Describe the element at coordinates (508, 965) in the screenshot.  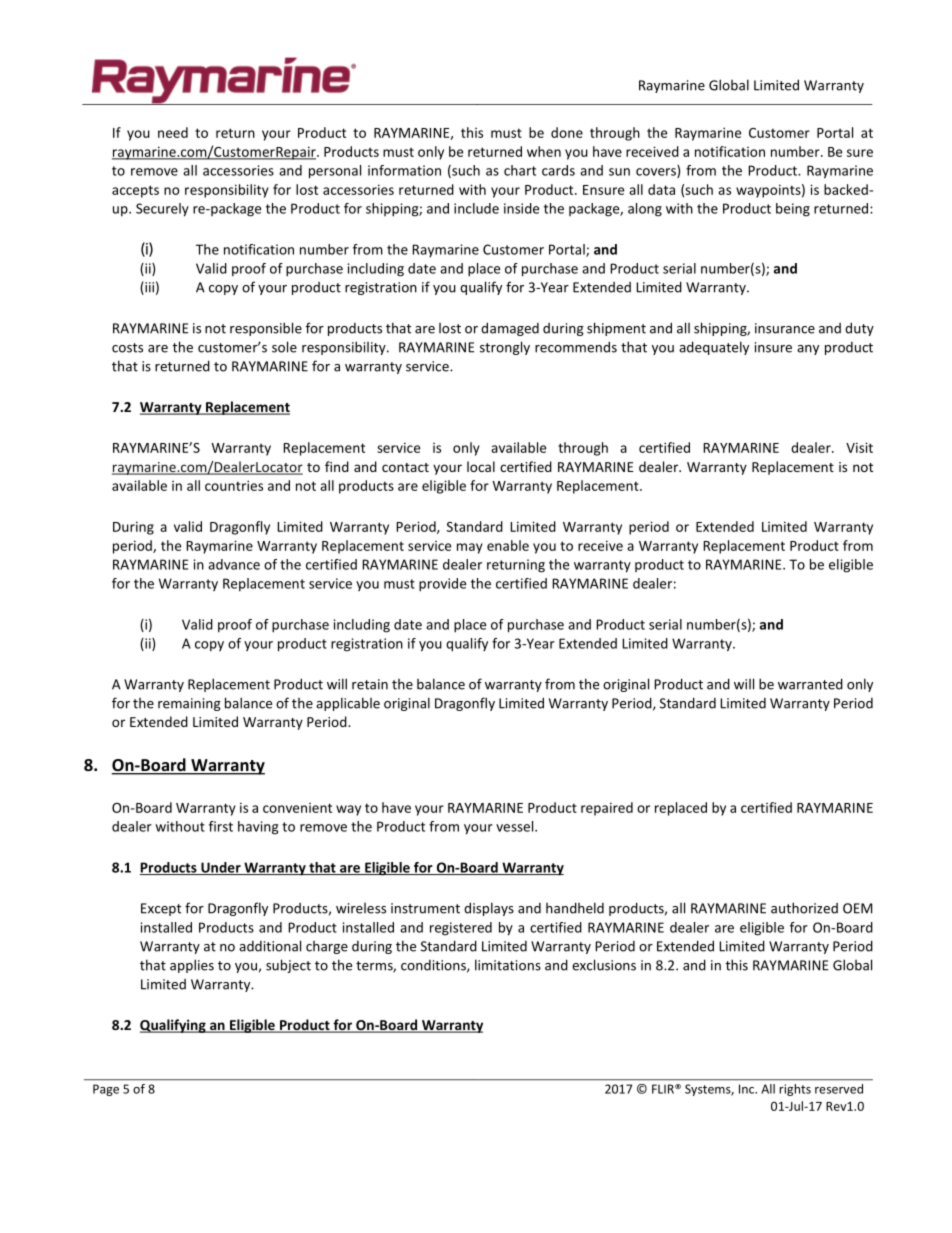
I see `limitations` at that location.
